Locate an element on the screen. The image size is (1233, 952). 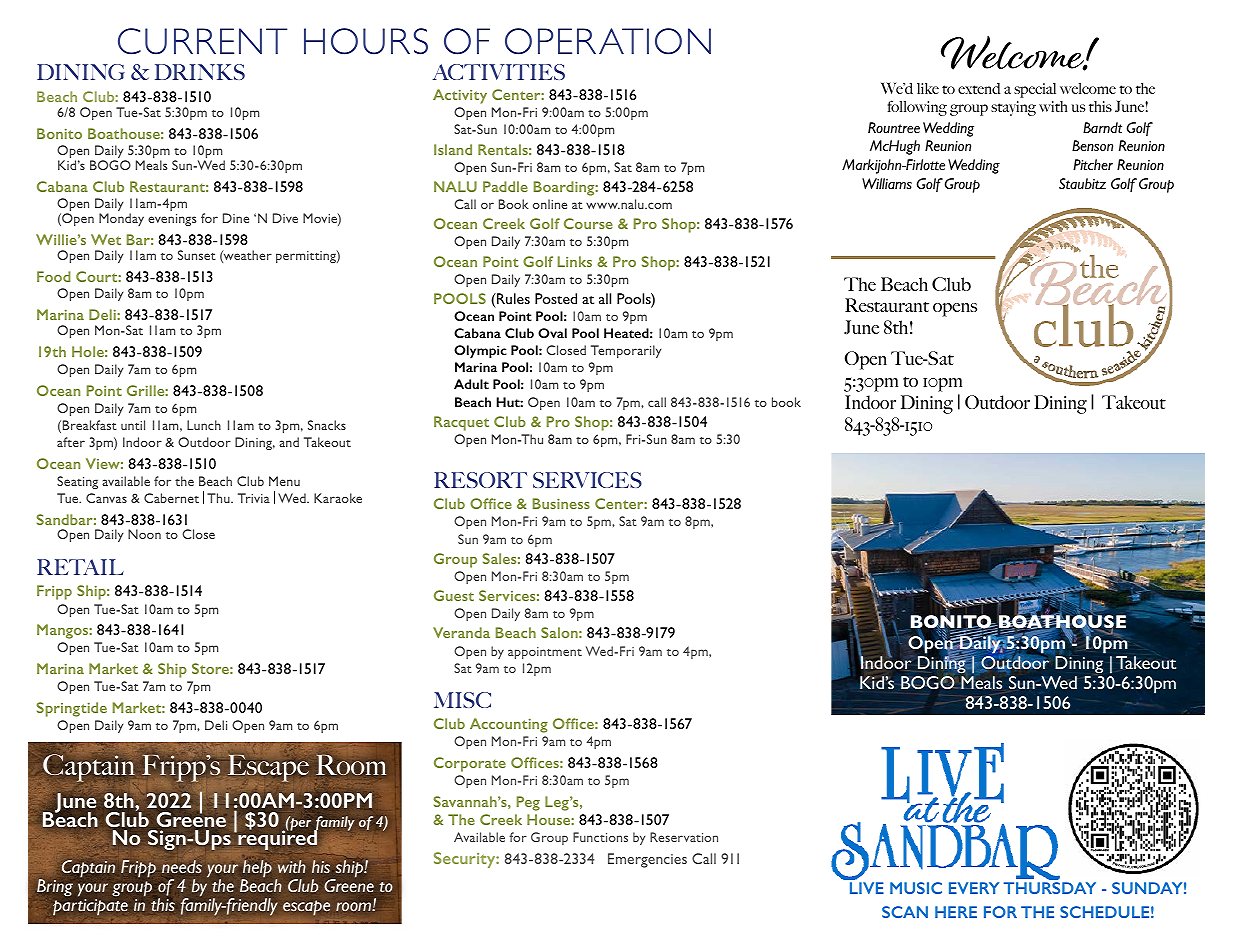
extend is located at coordinates (979, 88).
